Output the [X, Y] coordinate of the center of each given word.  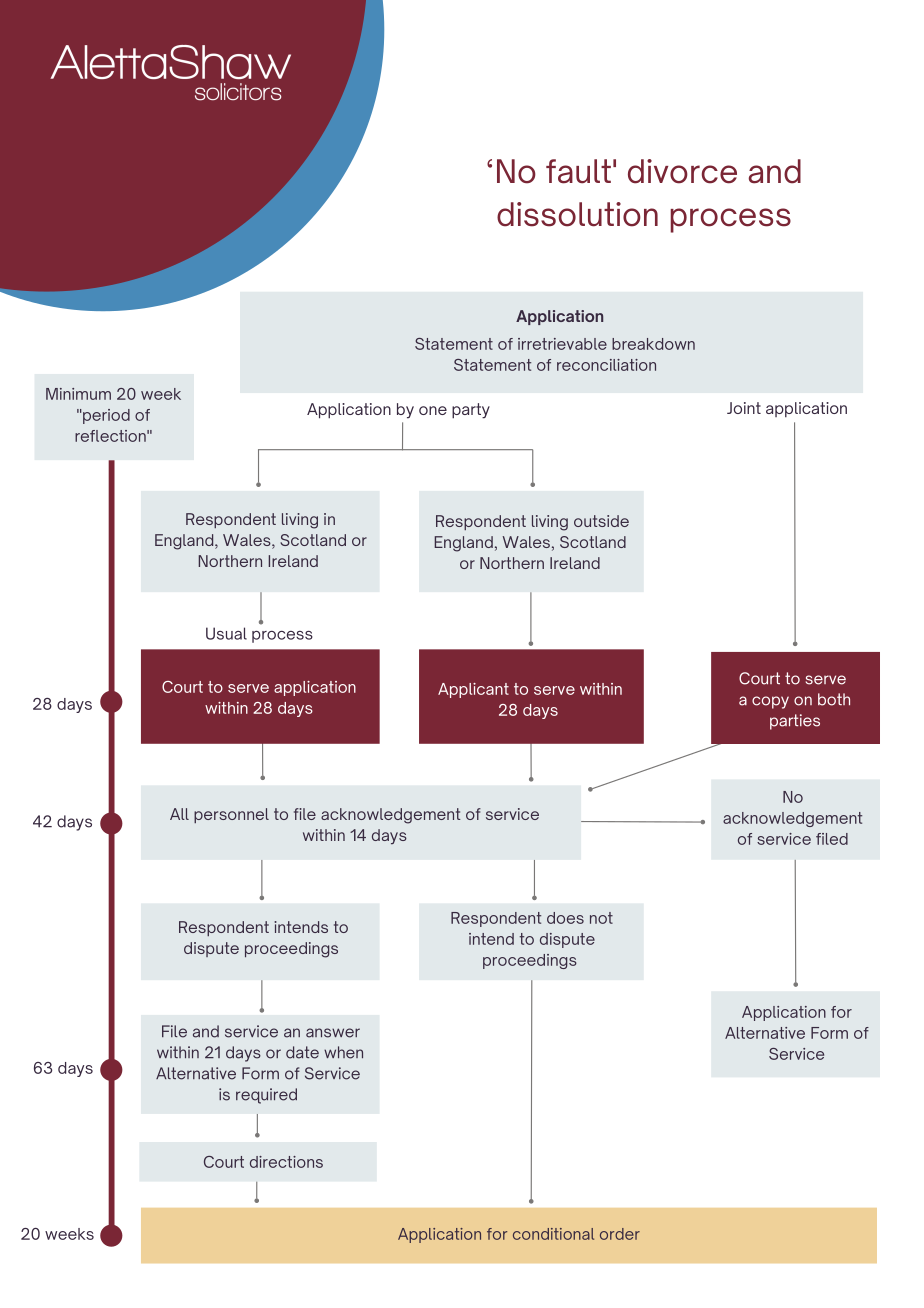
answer [333, 1033]
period [105, 416]
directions [286, 1162]
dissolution [577, 214]
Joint [744, 408]
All [179, 814]
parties [795, 722]
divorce [682, 171]
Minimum [78, 394]
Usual [226, 633]
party [471, 411]
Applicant [473, 690]
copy [770, 702]
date [302, 1052]
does [565, 918]
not [601, 918]
